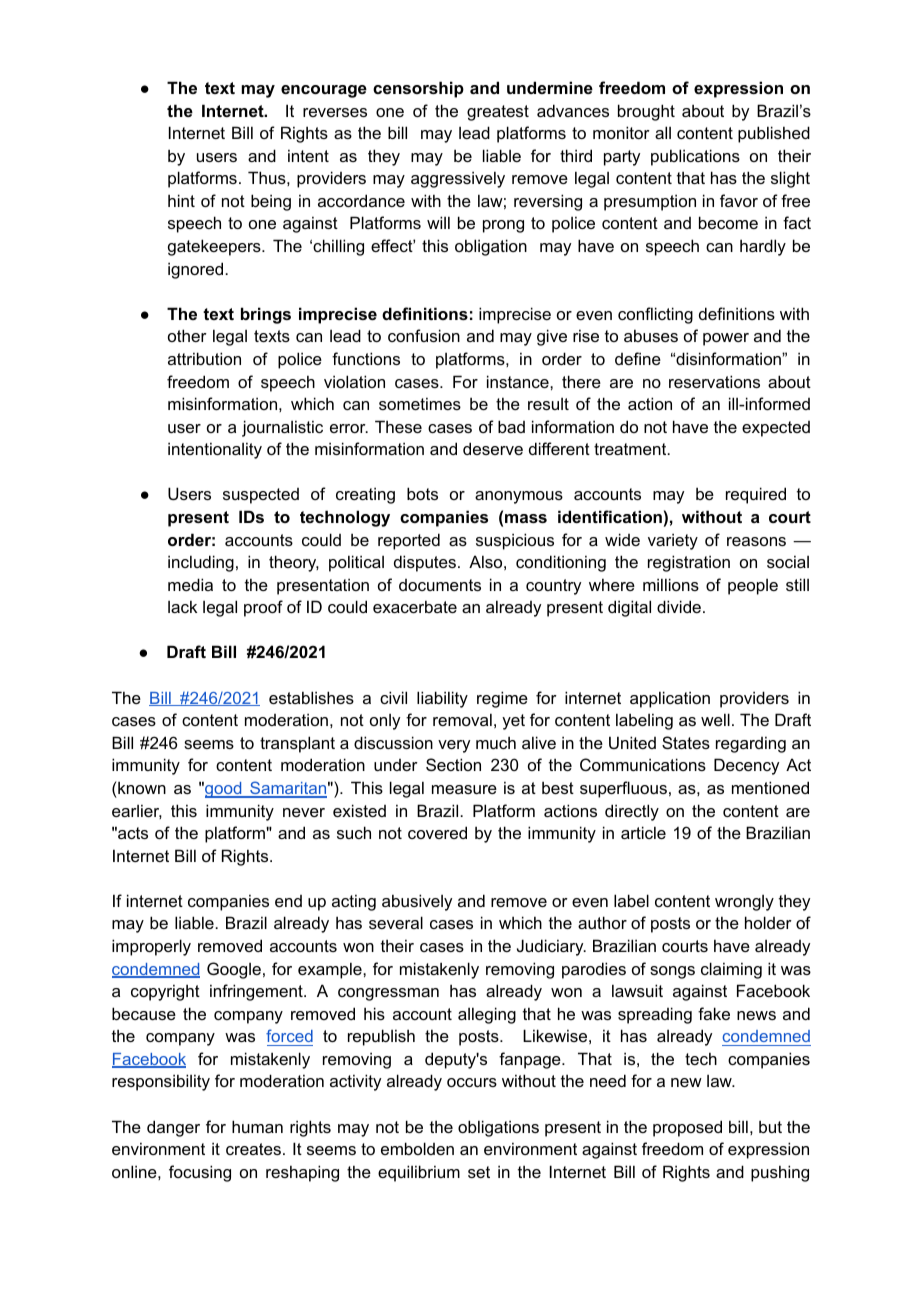 This screenshot has height=1307, width=924. Describe the element at coordinates (142, 787) in the screenshot. I see `known` at that location.
